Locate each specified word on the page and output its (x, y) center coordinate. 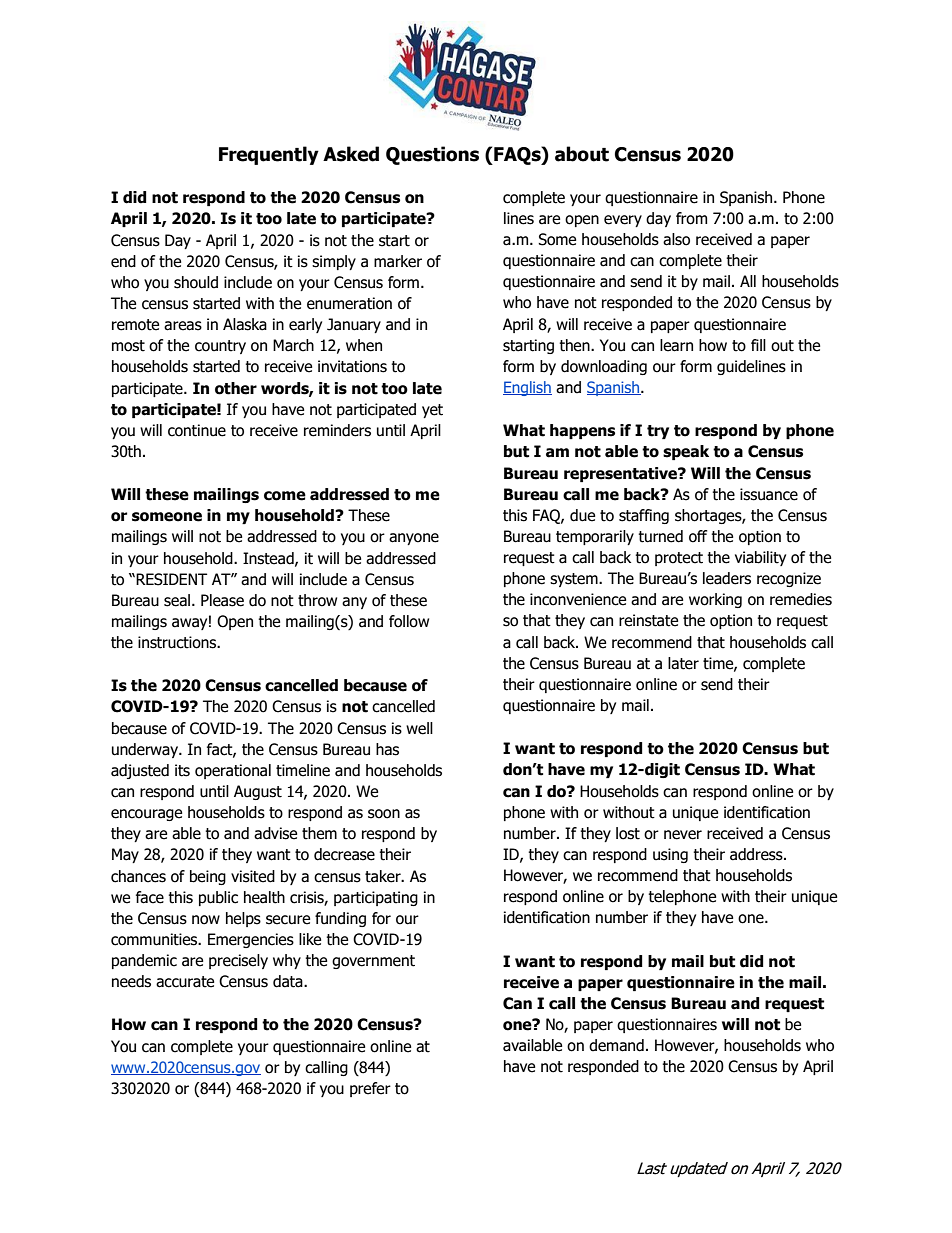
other (236, 388)
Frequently (269, 155)
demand (616, 1045)
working (715, 600)
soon (384, 814)
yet (432, 411)
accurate (185, 982)
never (683, 835)
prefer (370, 1089)
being (208, 877)
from (691, 218)
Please (222, 600)
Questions (432, 155)
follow (409, 621)
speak (686, 452)
